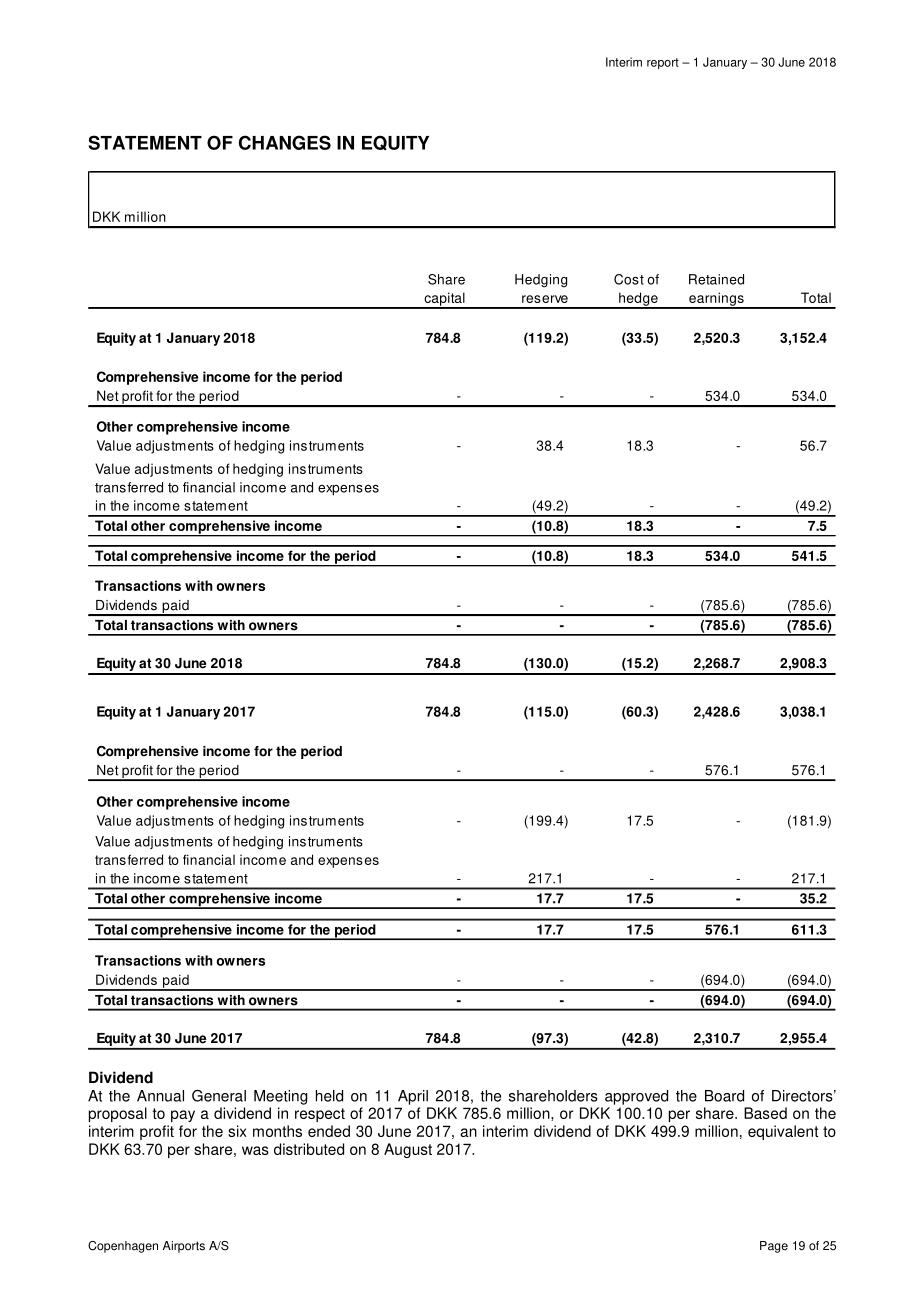 The height and width of the document is (1308, 924). I want to click on earnings, so click(716, 300).
